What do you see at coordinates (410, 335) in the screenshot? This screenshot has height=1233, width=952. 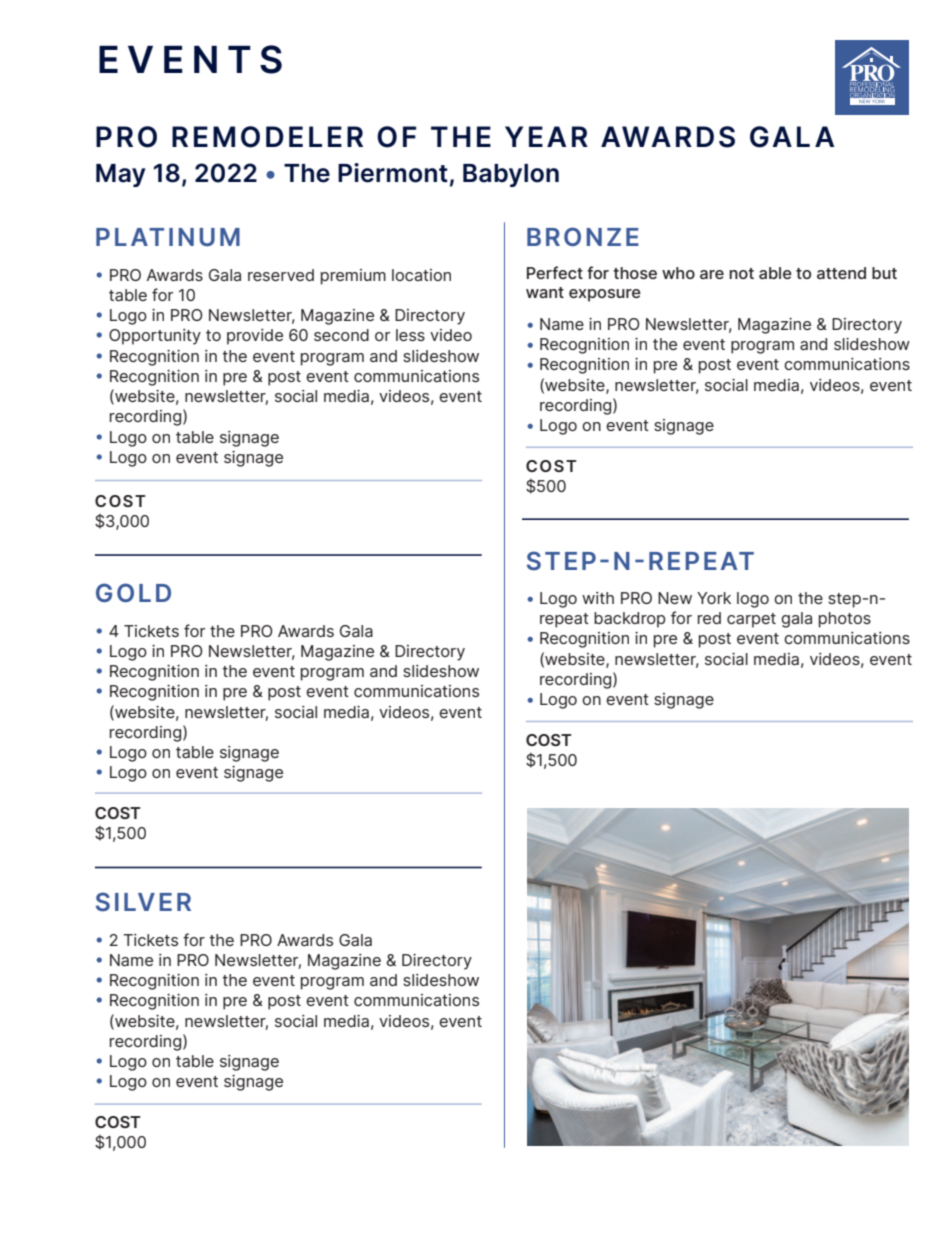 I see `less` at bounding box center [410, 335].
